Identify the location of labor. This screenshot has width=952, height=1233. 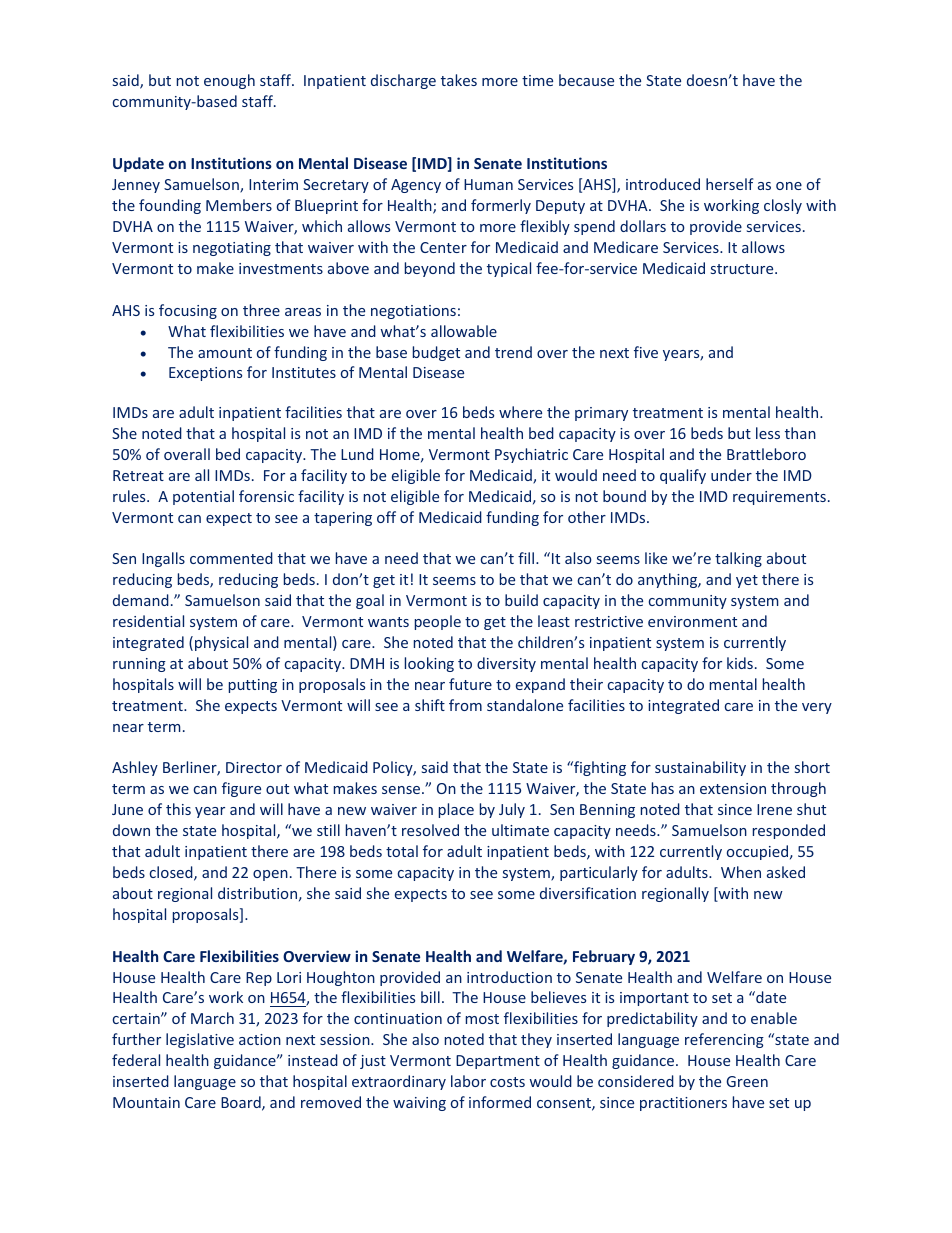
(468, 1081).
